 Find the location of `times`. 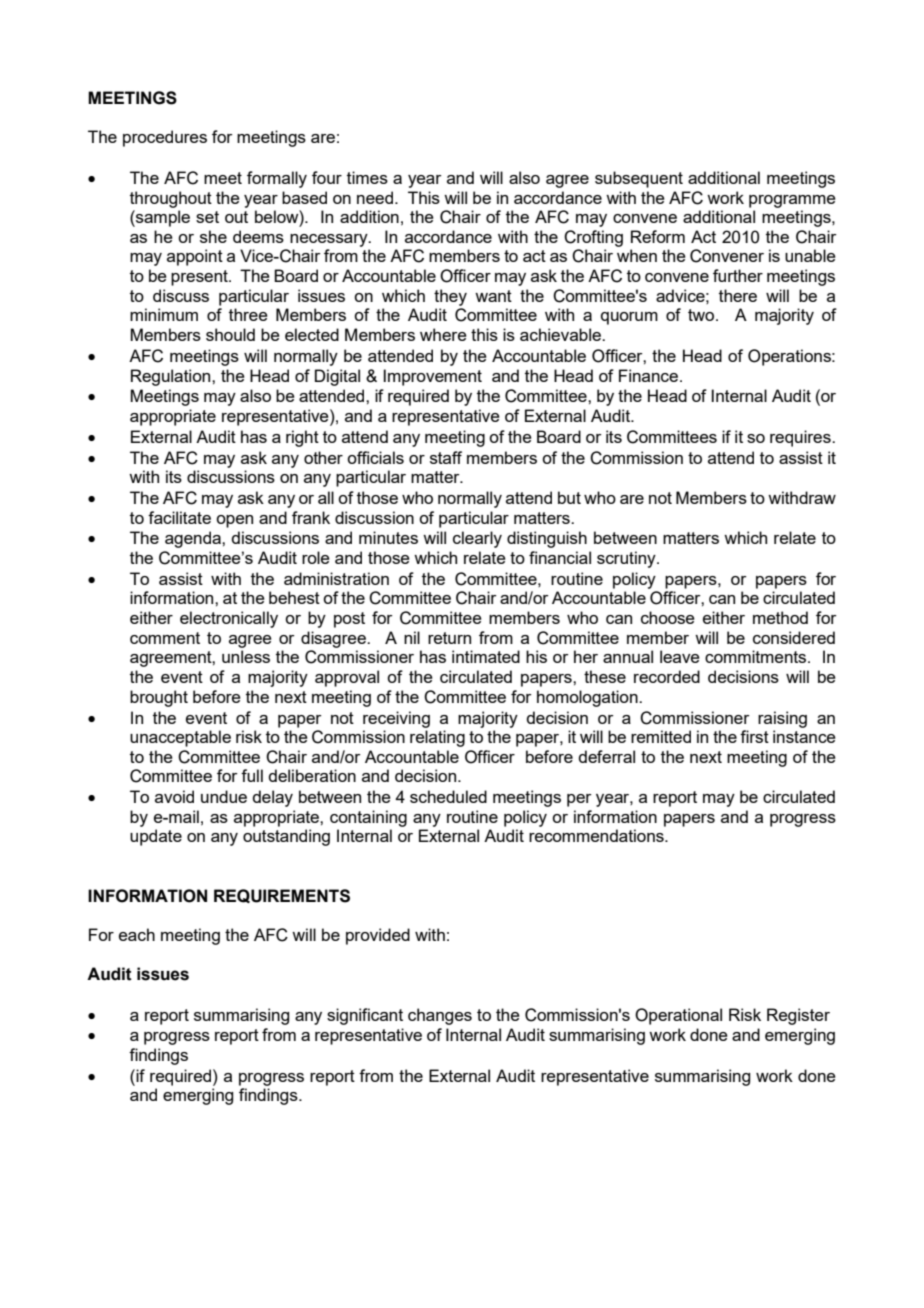

times is located at coordinates (367, 177).
